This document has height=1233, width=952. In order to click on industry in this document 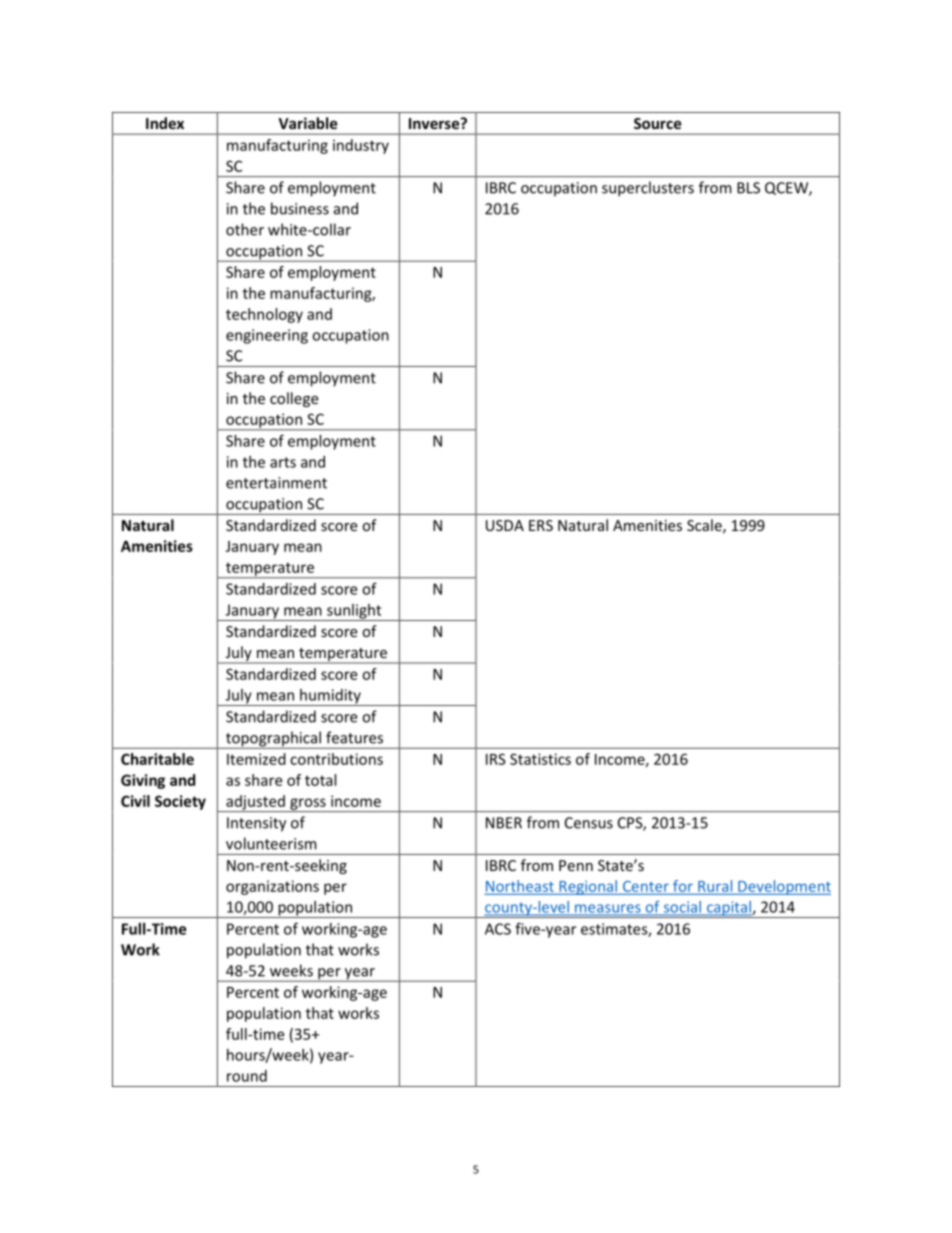, I will do `click(361, 146)`.
